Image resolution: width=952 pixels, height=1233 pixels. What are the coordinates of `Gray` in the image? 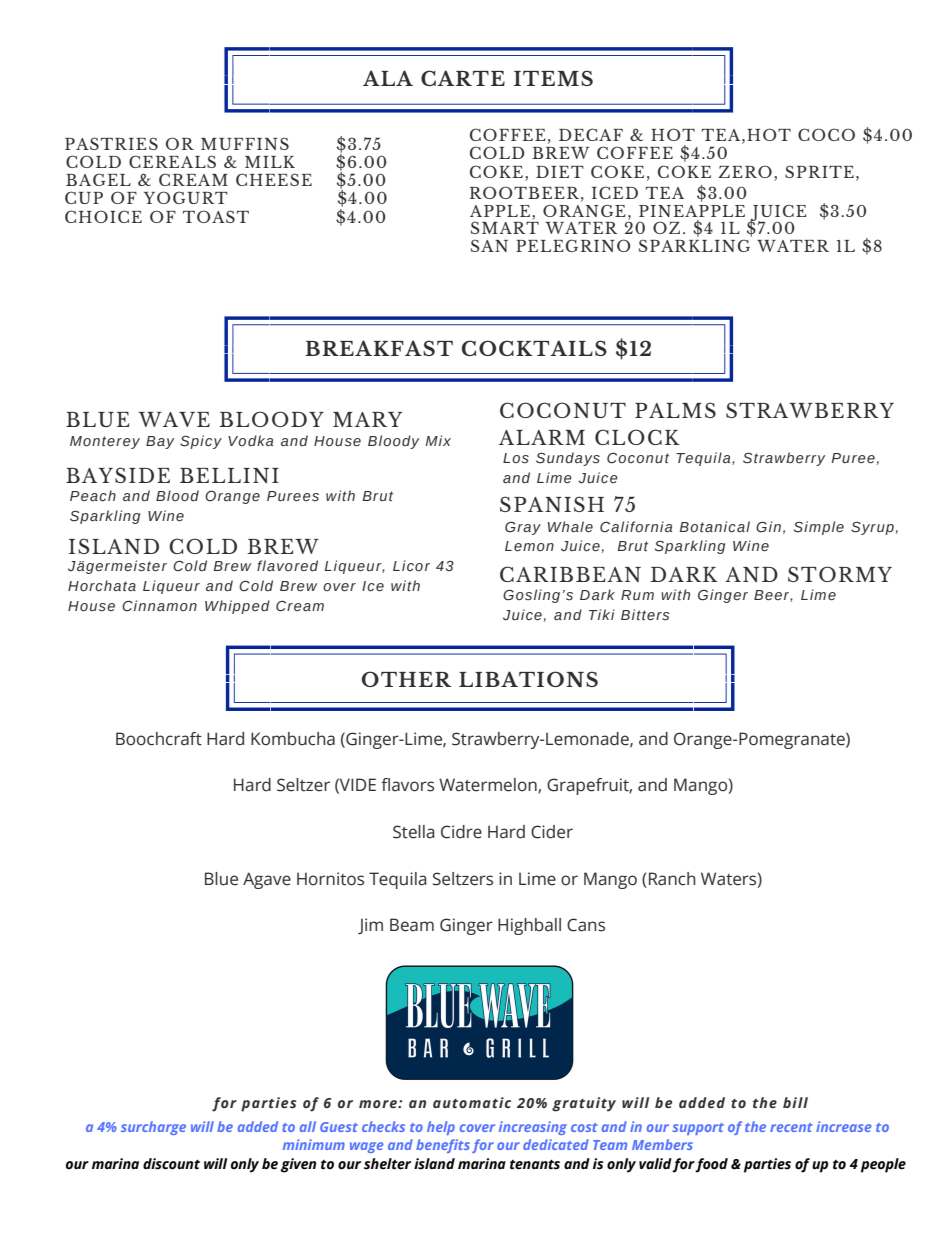 It's located at (523, 528).
